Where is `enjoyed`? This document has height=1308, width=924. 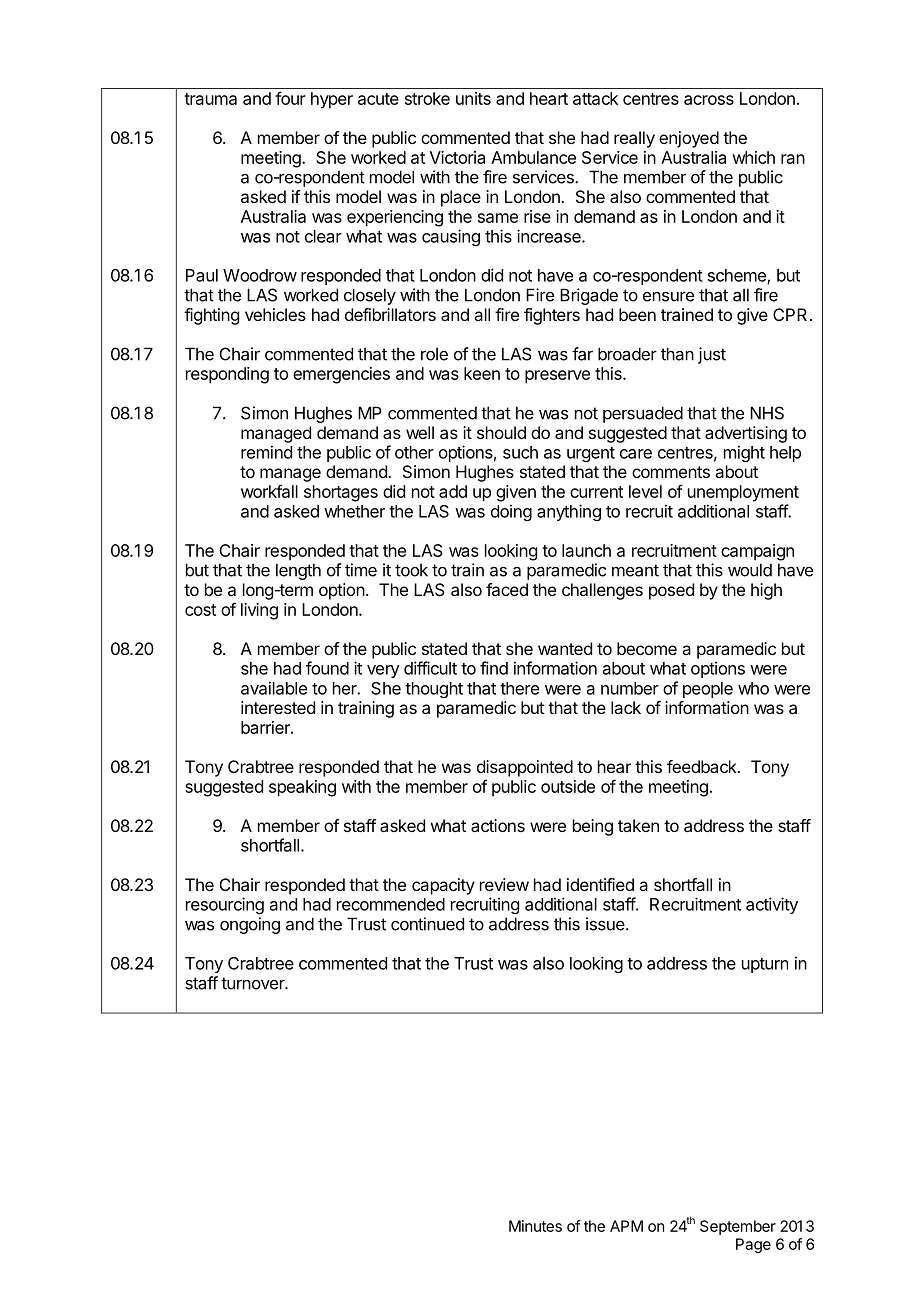 enjoyed is located at coordinates (689, 139).
